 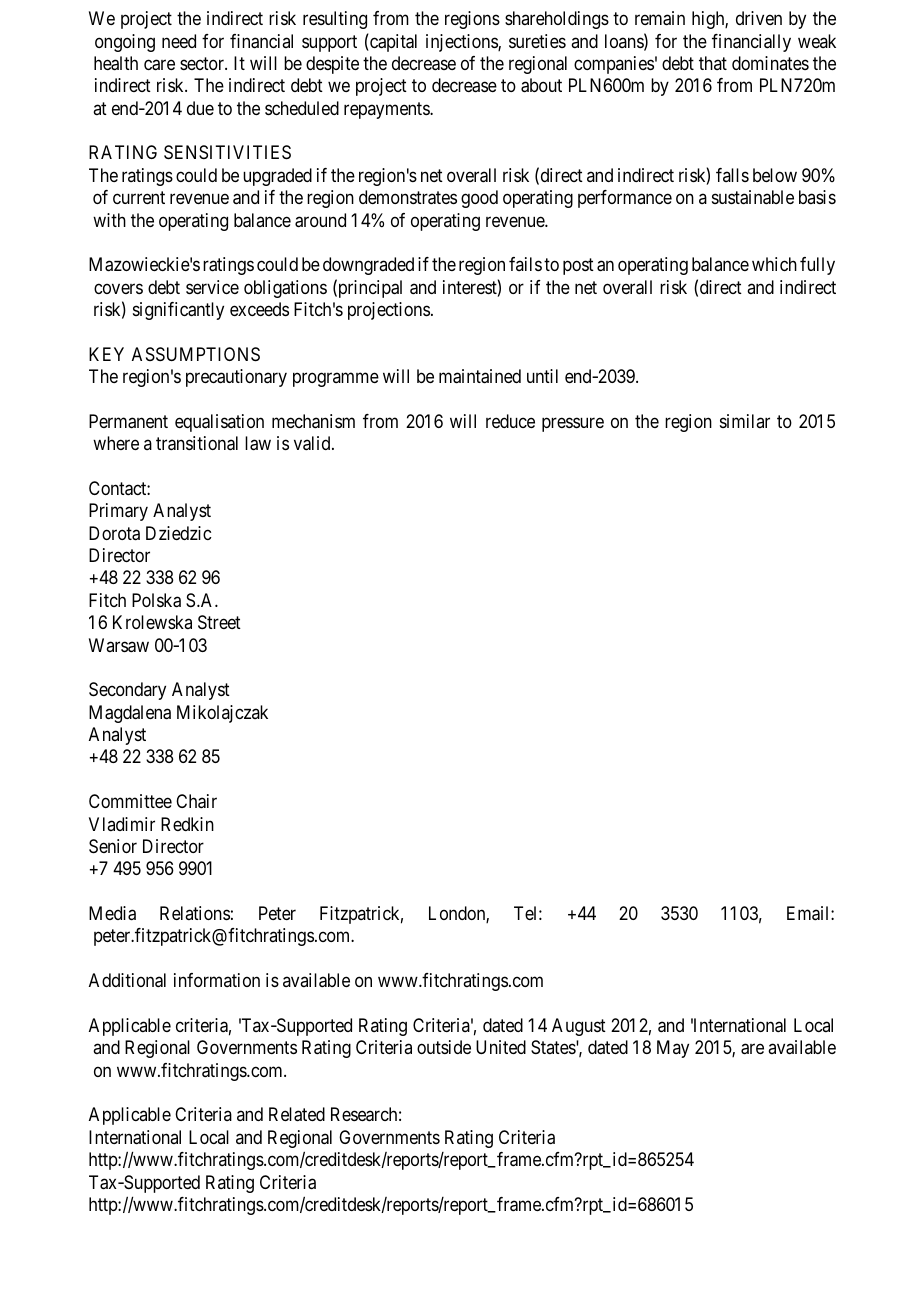 What do you see at coordinates (510, 421) in the document?
I see `reduce` at bounding box center [510, 421].
